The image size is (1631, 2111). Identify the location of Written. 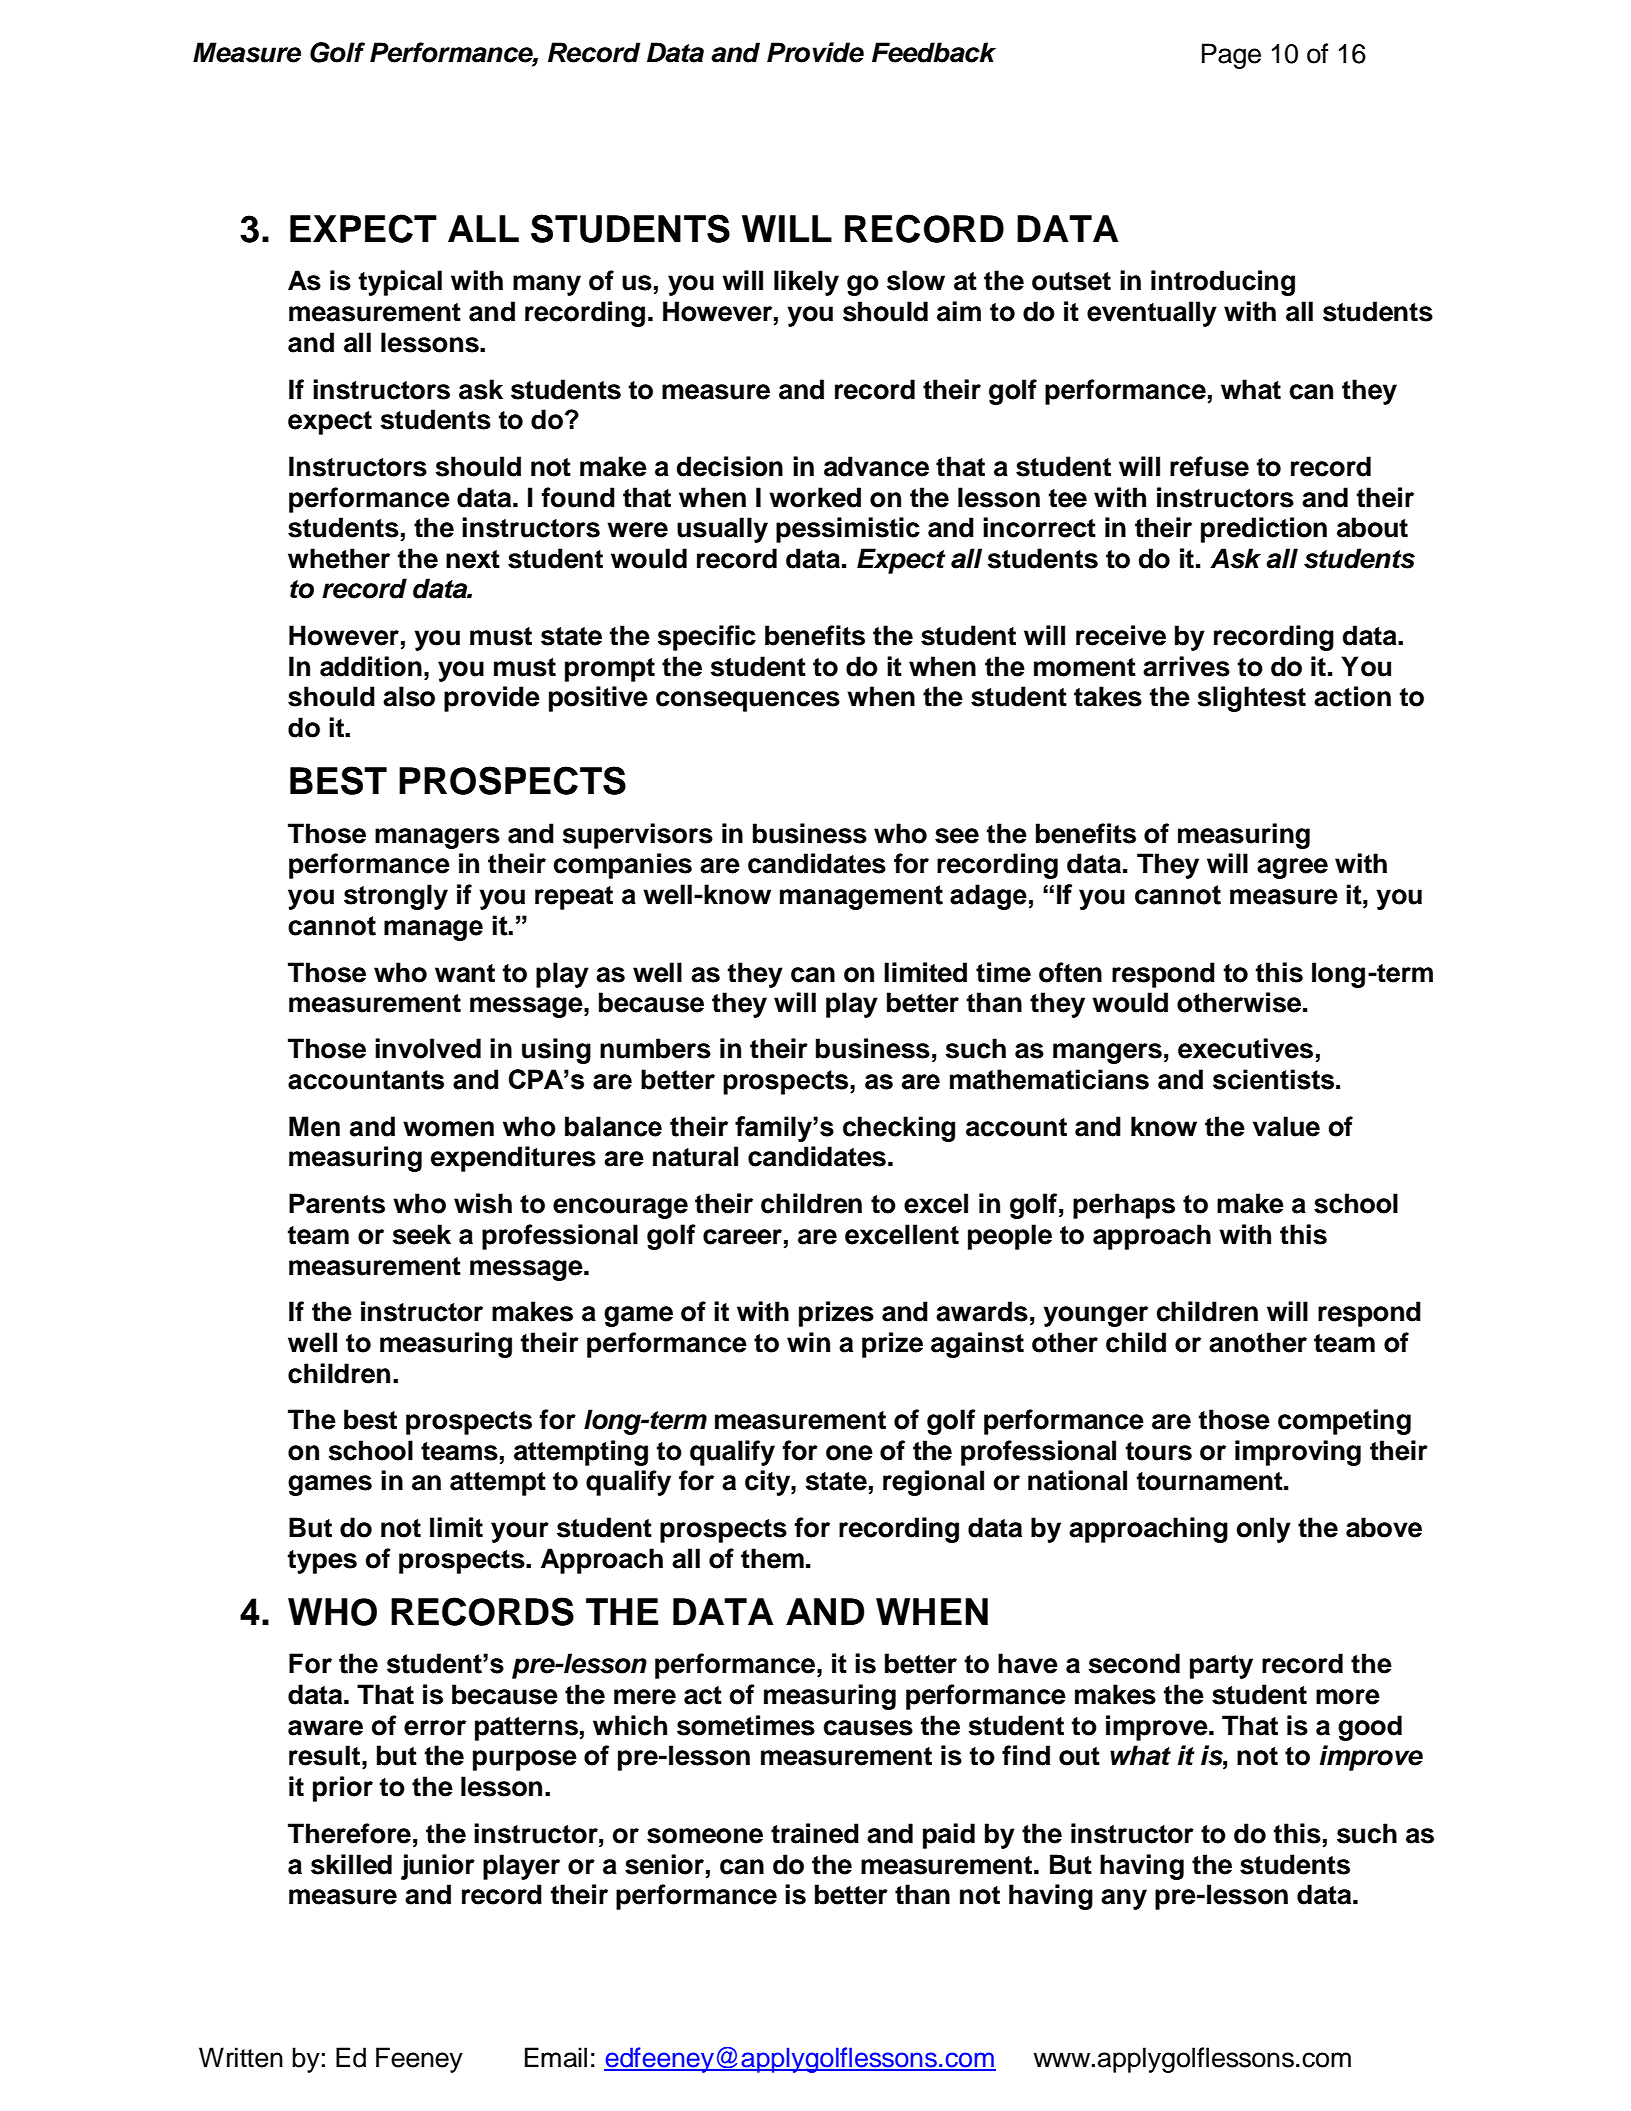
(241, 2057).
